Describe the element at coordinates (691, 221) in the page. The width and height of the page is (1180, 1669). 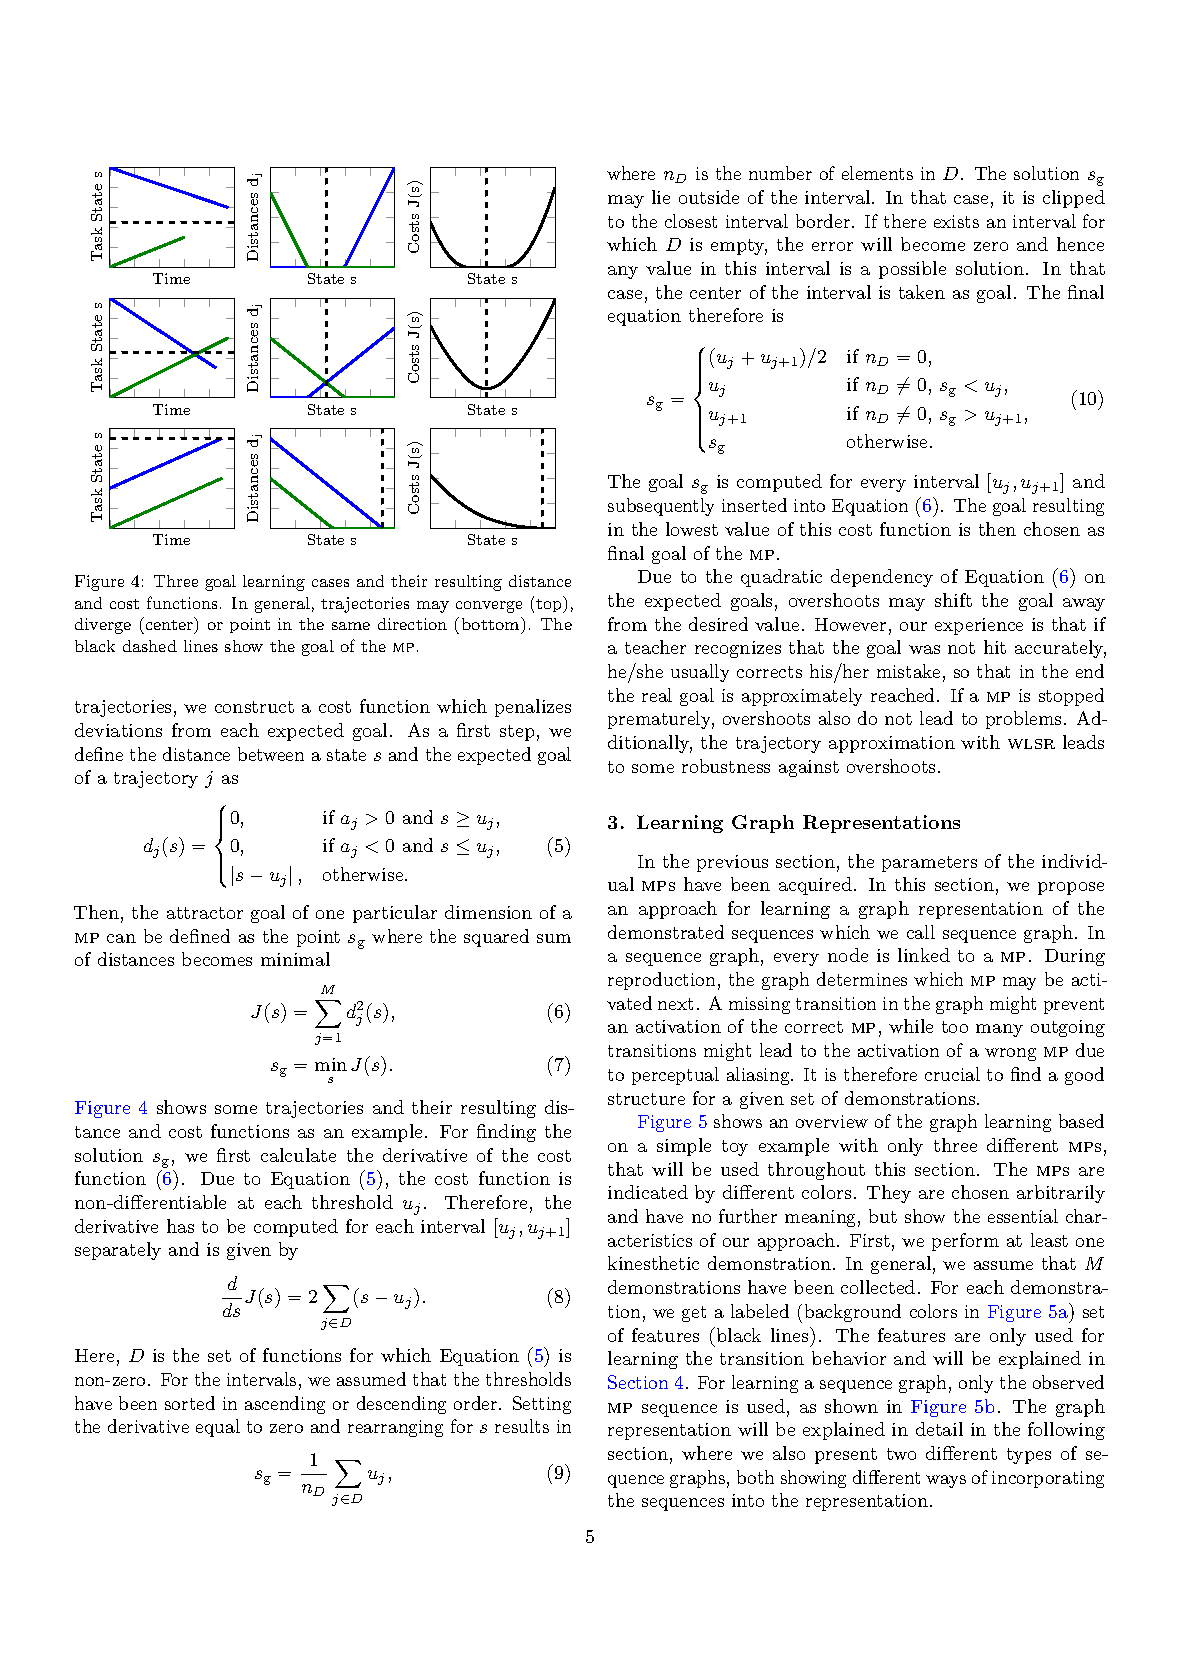
I see `closest` at that location.
